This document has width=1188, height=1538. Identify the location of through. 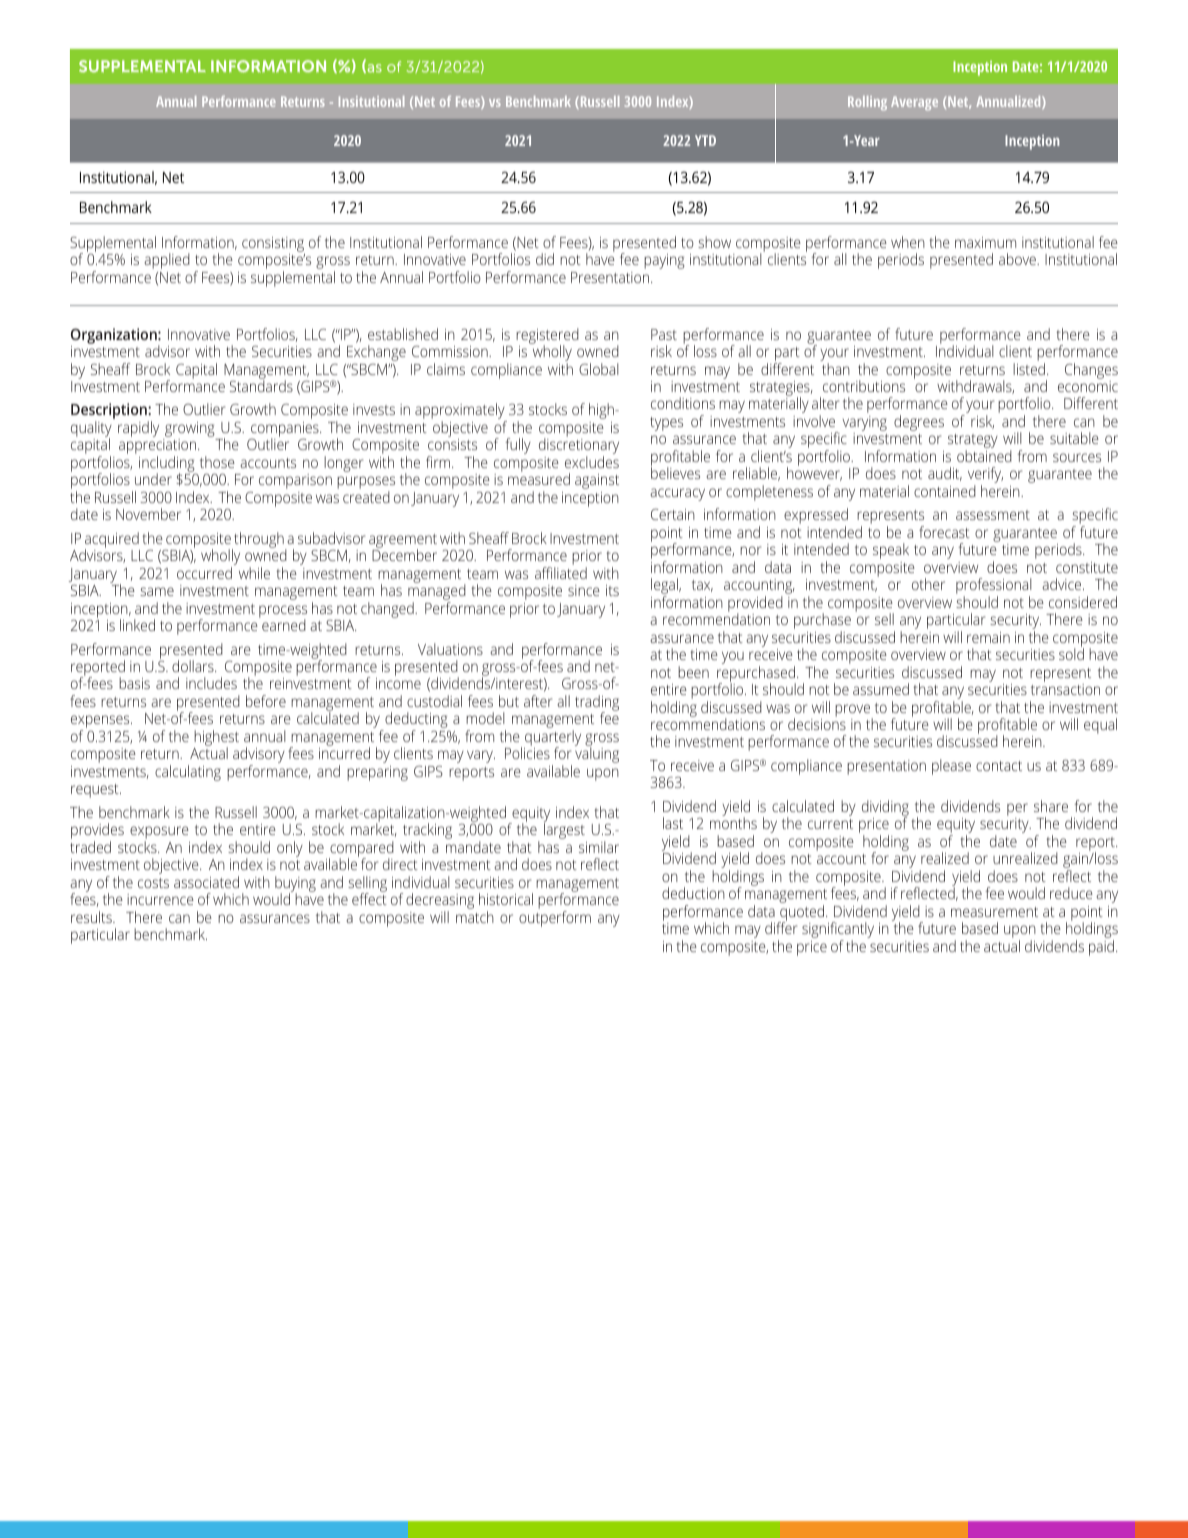
(259, 541).
